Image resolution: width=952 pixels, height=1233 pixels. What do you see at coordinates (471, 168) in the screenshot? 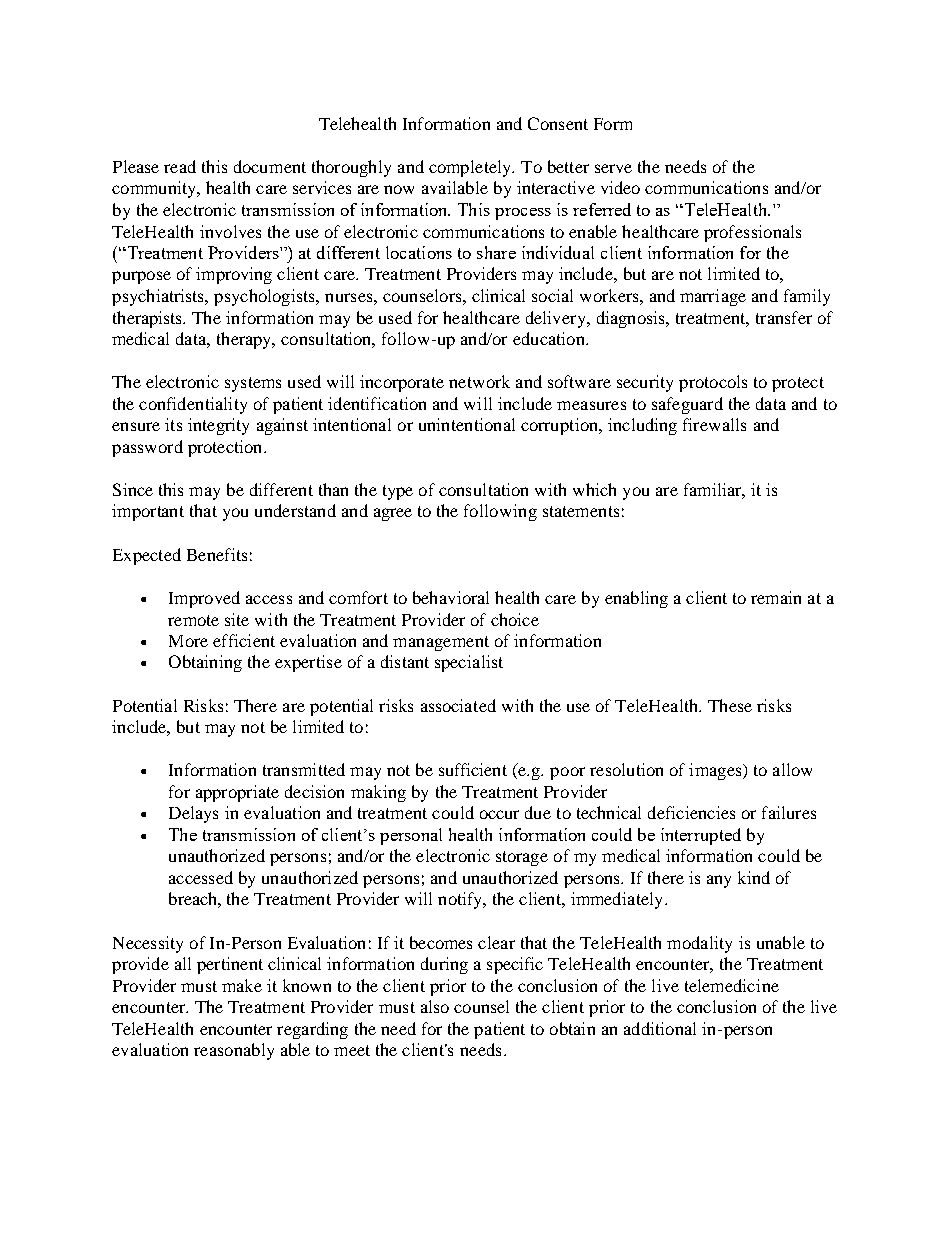
I see `completely` at bounding box center [471, 168].
